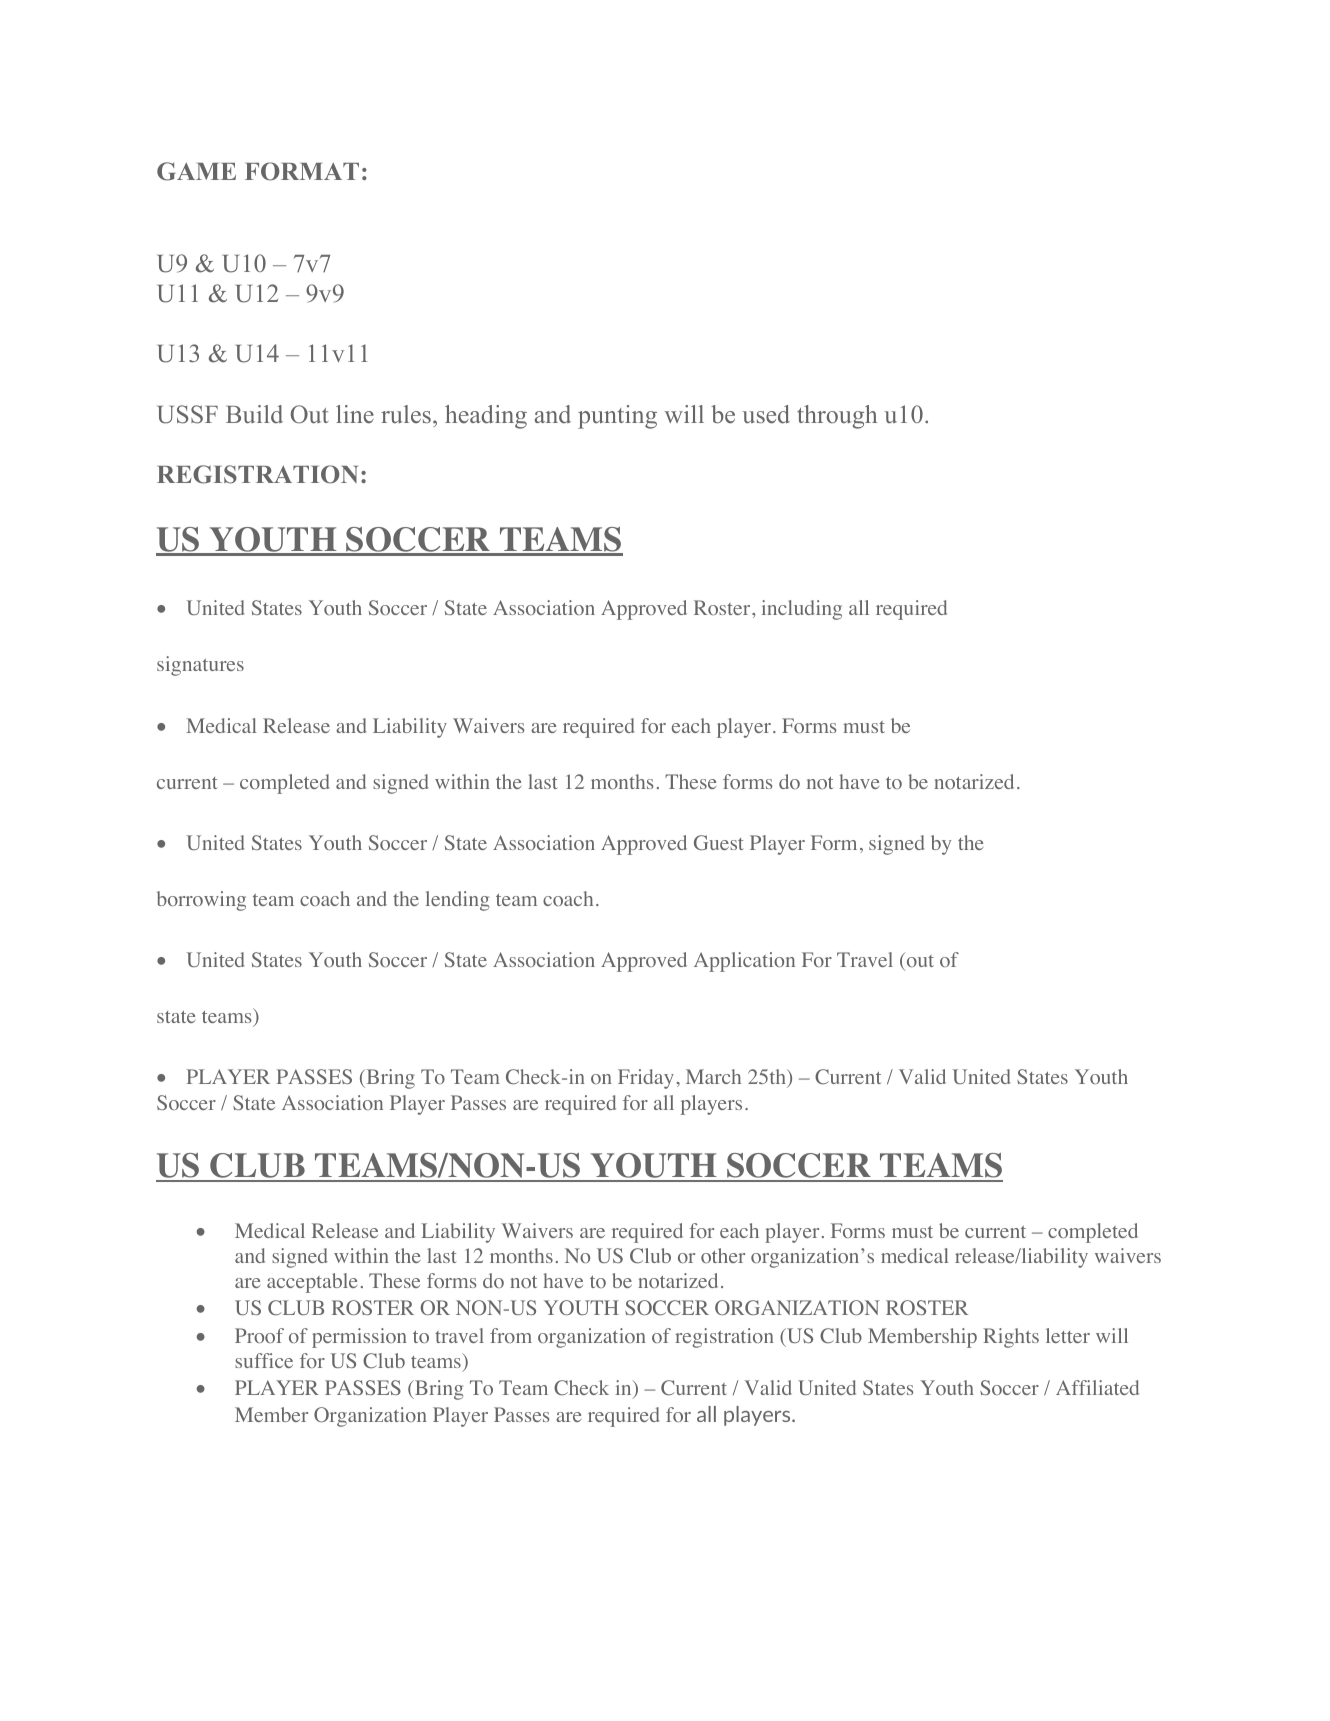  What do you see at coordinates (254, 414) in the page?
I see `Build` at bounding box center [254, 414].
